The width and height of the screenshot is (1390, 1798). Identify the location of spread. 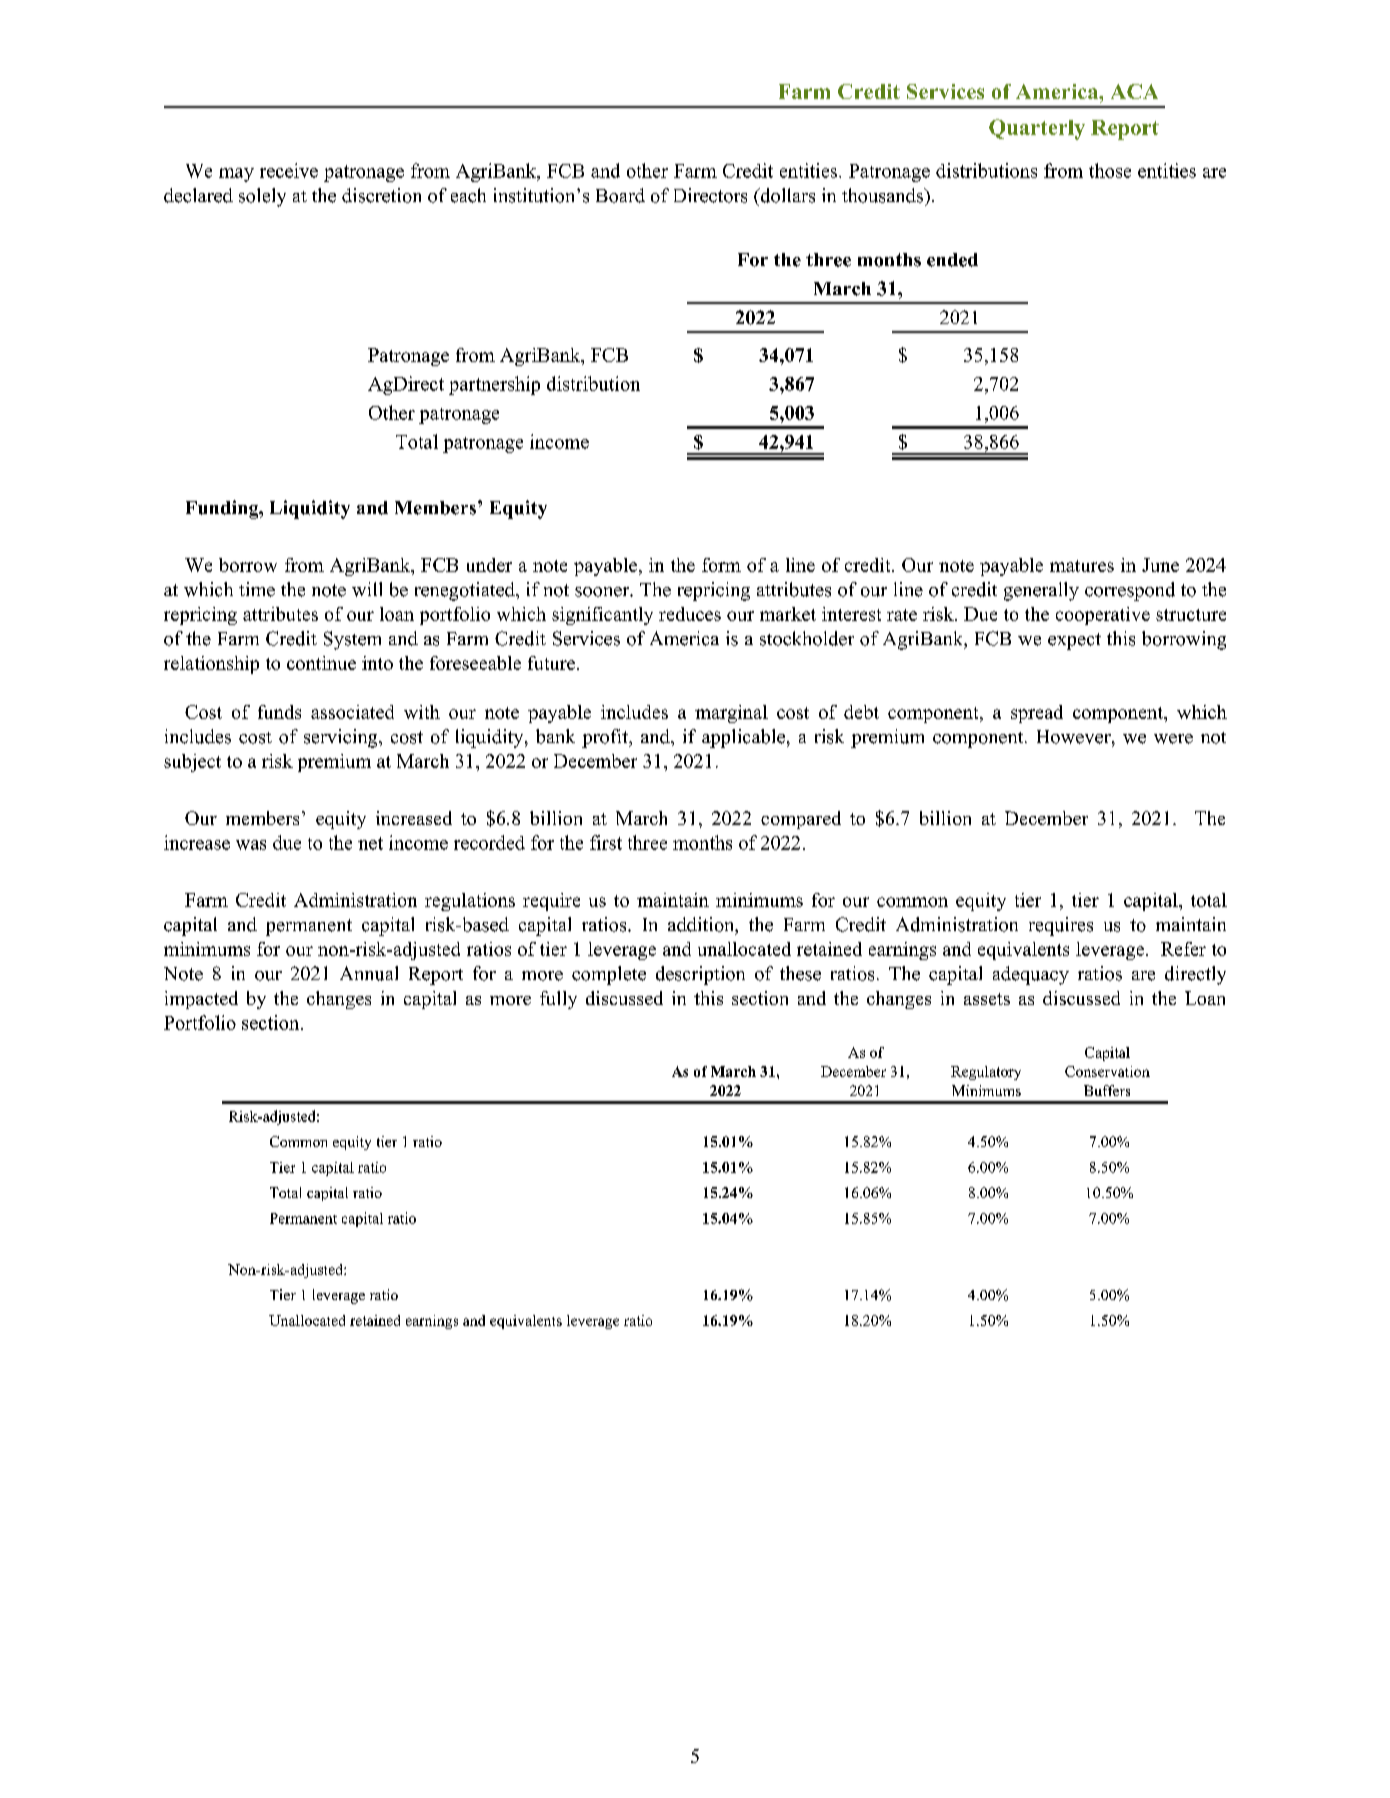
(1037, 714).
